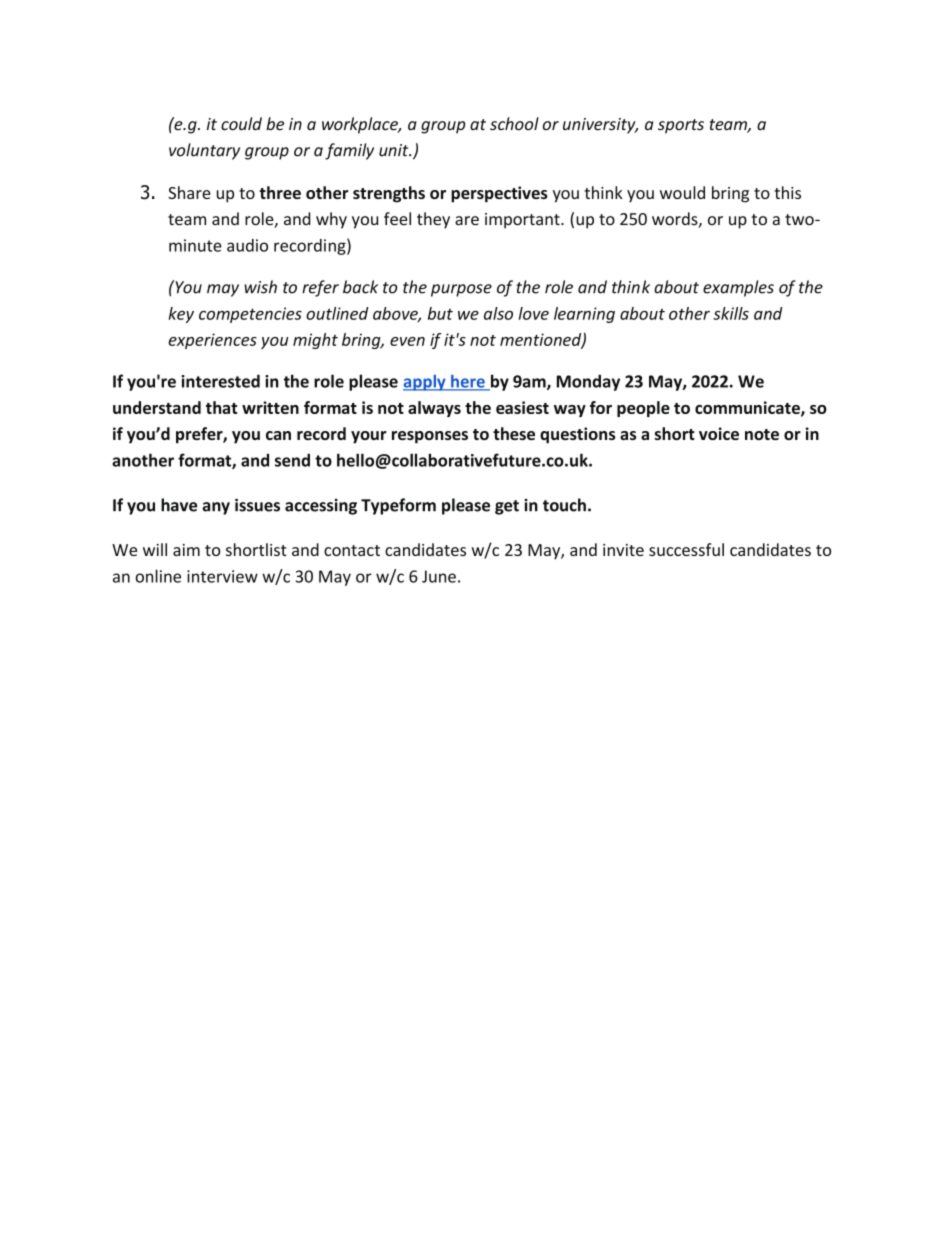 Image resolution: width=952 pixels, height=1233 pixels. What do you see at coordinates (681, 126) in the image?
I see `sports` at bounding box center [681, 126].
